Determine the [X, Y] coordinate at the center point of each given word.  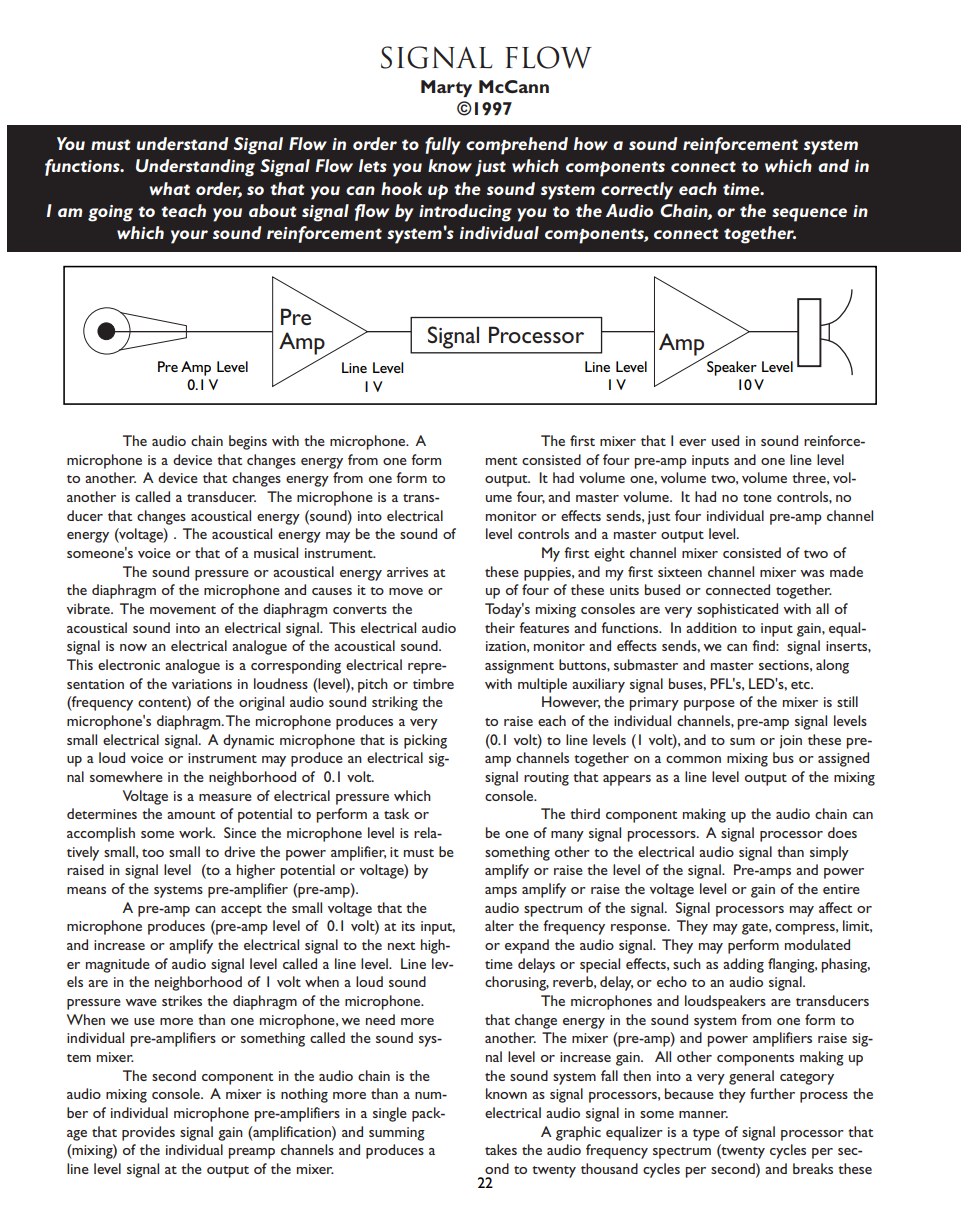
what [169, 188]
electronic [129, 664]
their [500, 627]
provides [148, 1133]
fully [443, 146]
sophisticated [737, 610]
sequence [809, 215]
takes [501, 1149]
